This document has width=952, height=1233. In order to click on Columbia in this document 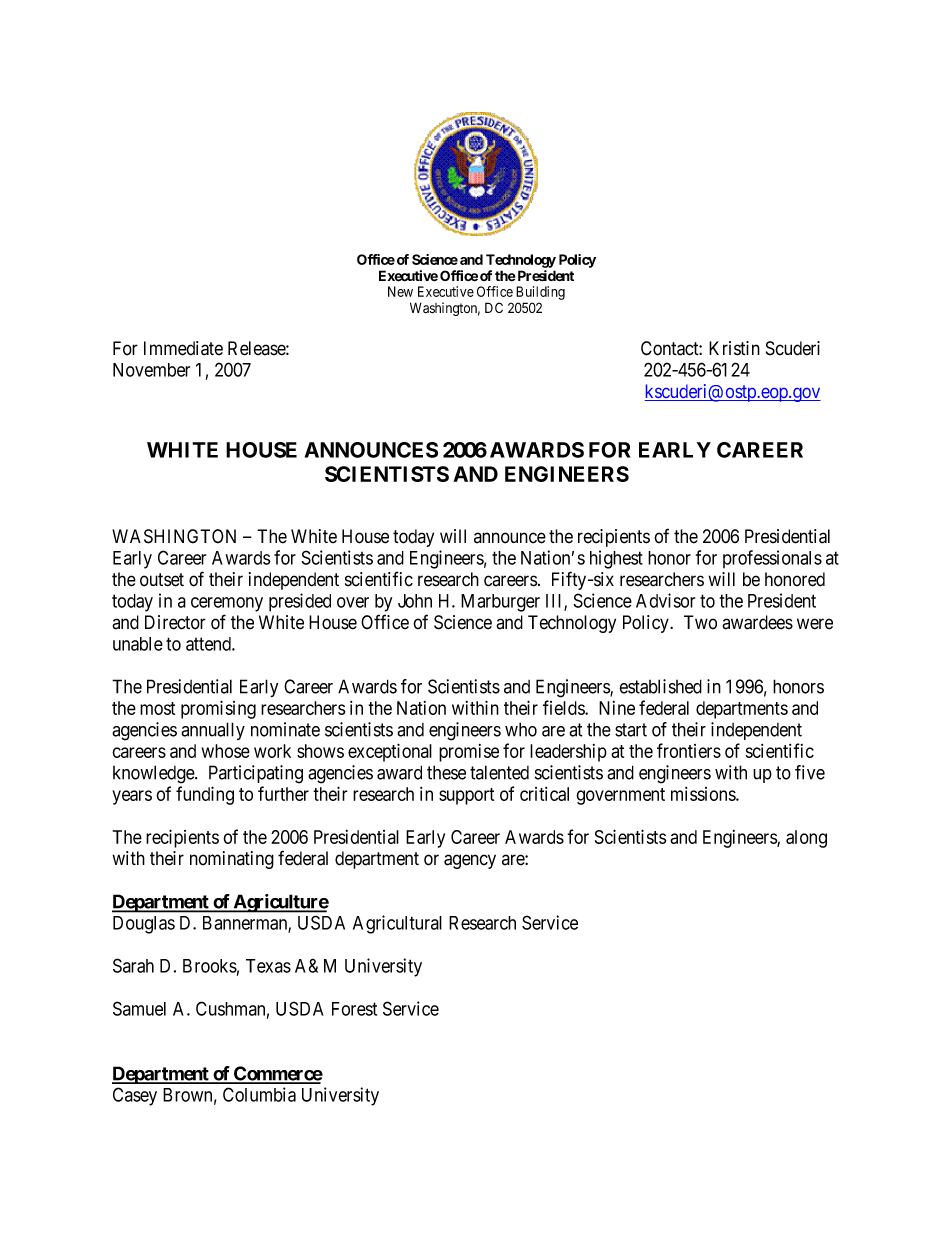, I will do `click(259, 1094)`.
